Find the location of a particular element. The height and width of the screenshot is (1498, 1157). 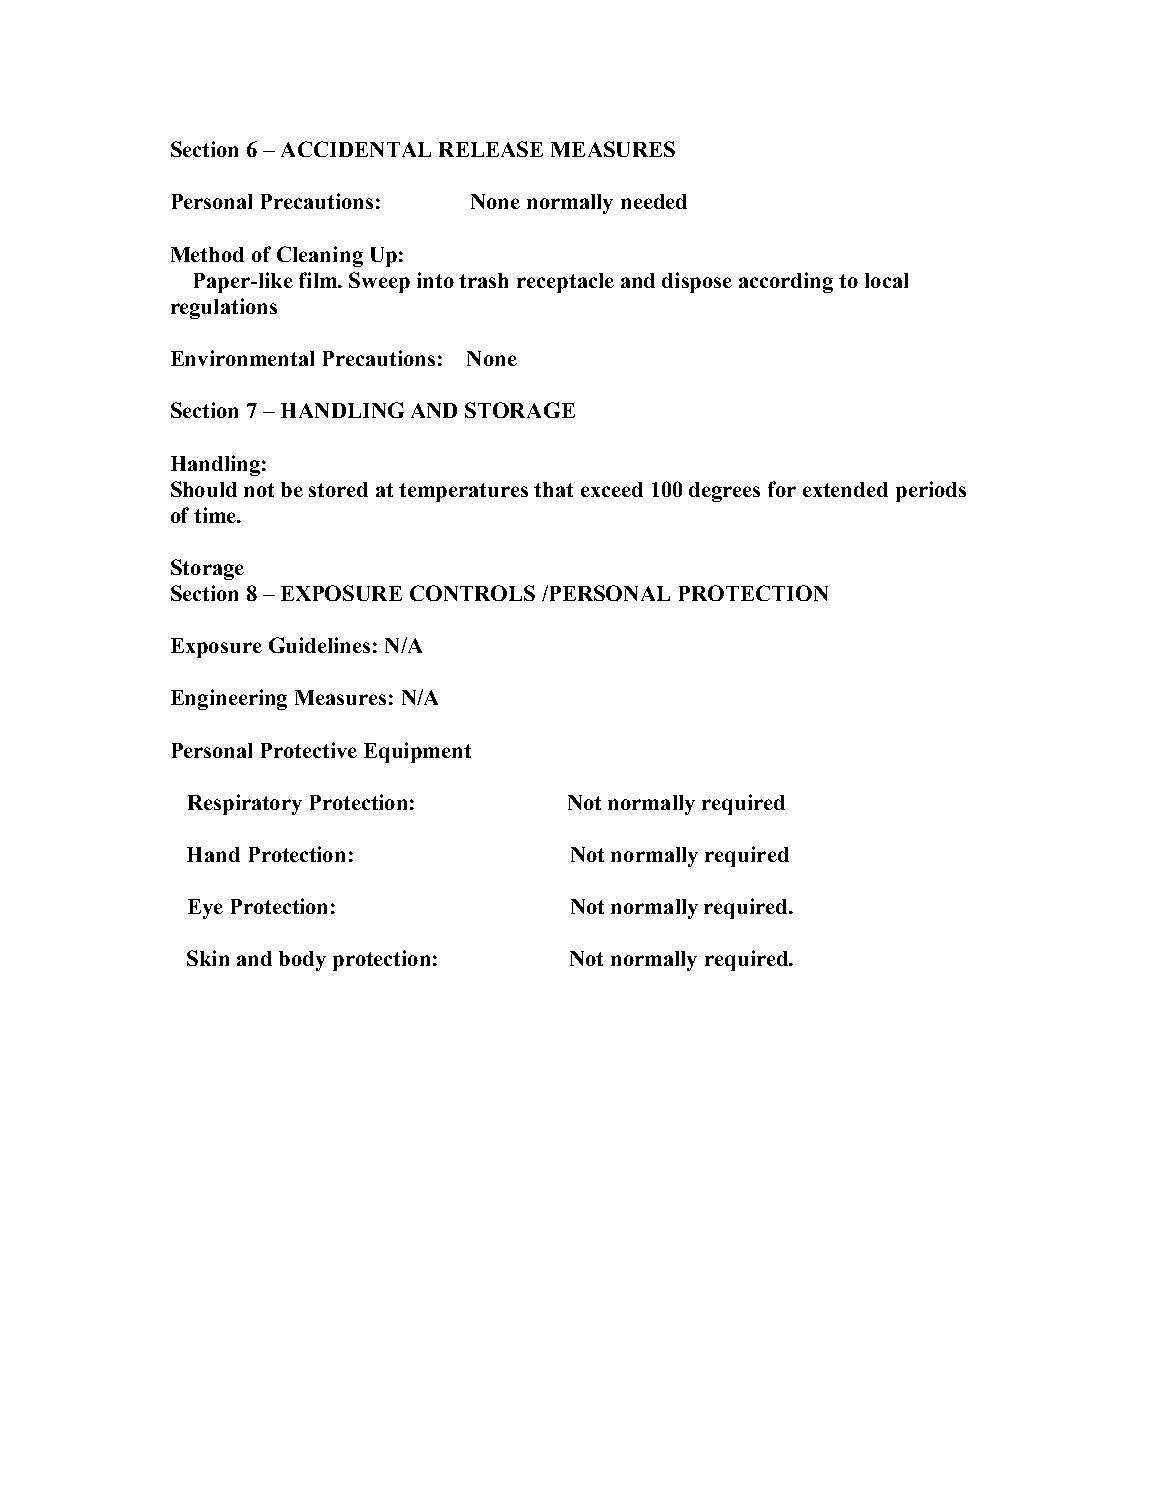

CONTROLS is located at coordinates (472, 593).
